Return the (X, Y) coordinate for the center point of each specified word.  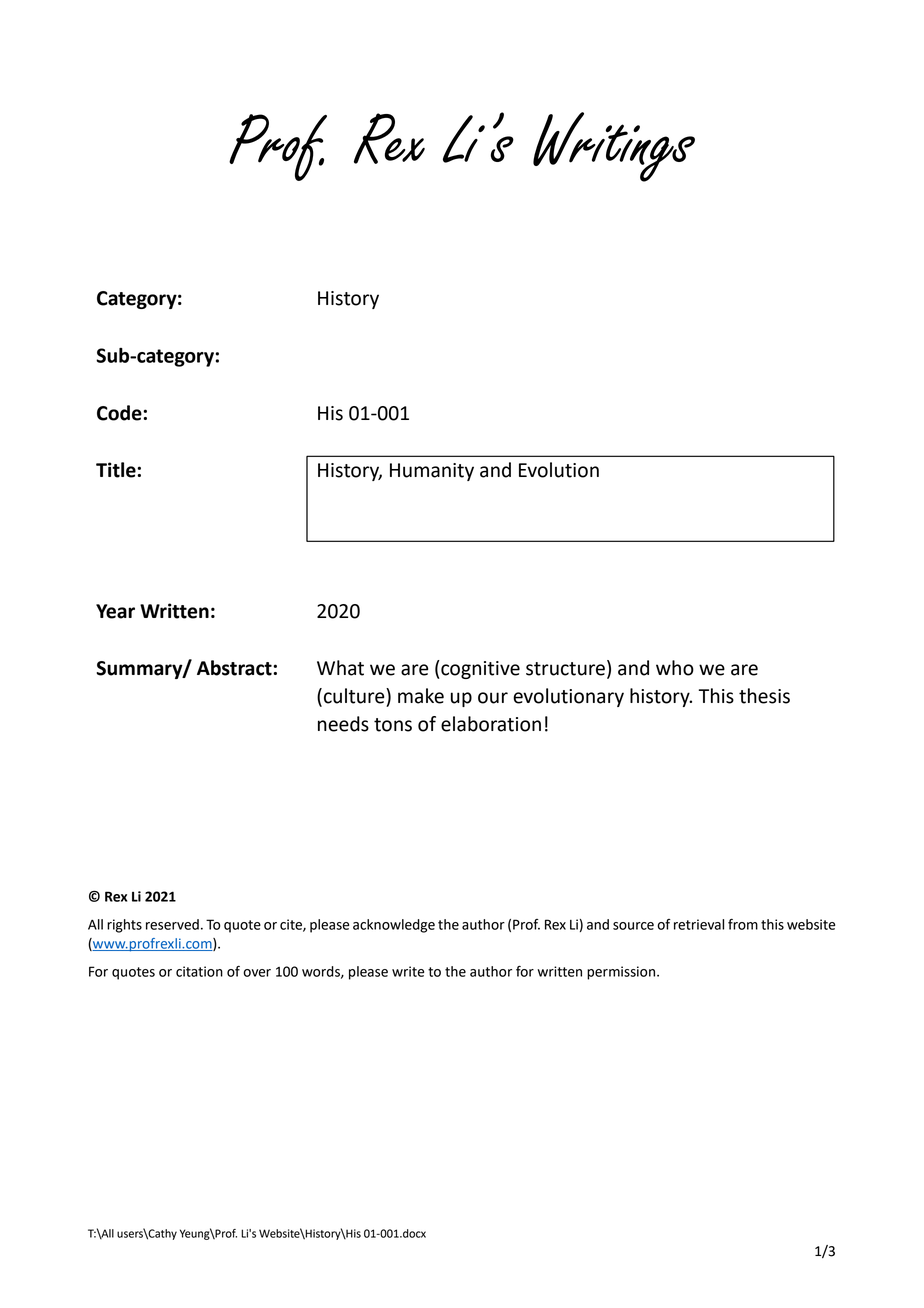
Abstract (235, 668)
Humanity (432, 472)
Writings (614, 147)
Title (117, 470)
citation (199, 971)
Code (120, 413)
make (421, 696)
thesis (764, 696)
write (408, 971)
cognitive (479, 669)
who (675, 668)
